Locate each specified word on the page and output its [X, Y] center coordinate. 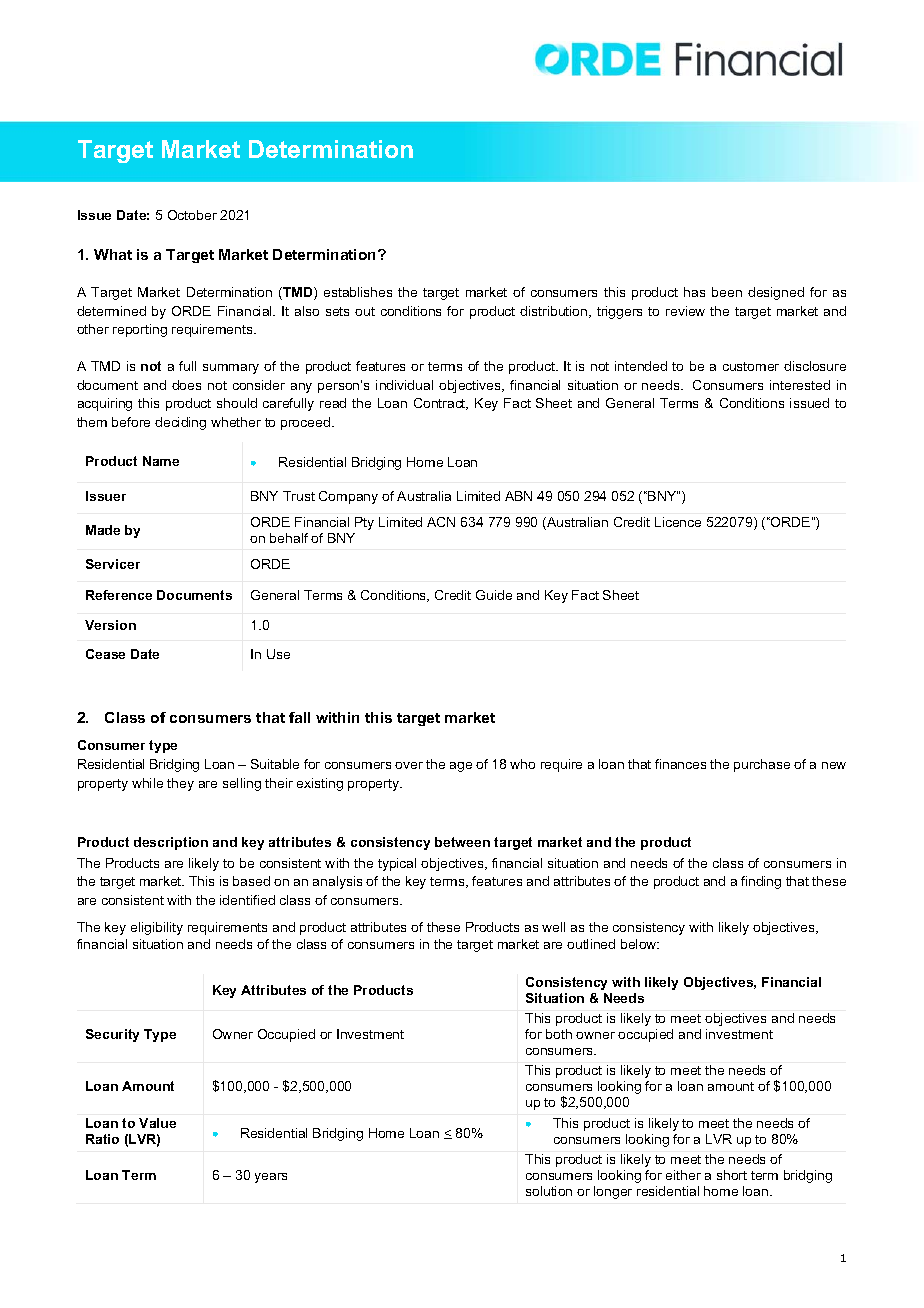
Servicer [113, 564]
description [171, 843]
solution [549, 1191]
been [727, 292]
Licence [678, 522]
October [192, 215]
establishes [358, 292]
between [462, 842]
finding [761, 882]
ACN [441, 522]
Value [157, 1123]
